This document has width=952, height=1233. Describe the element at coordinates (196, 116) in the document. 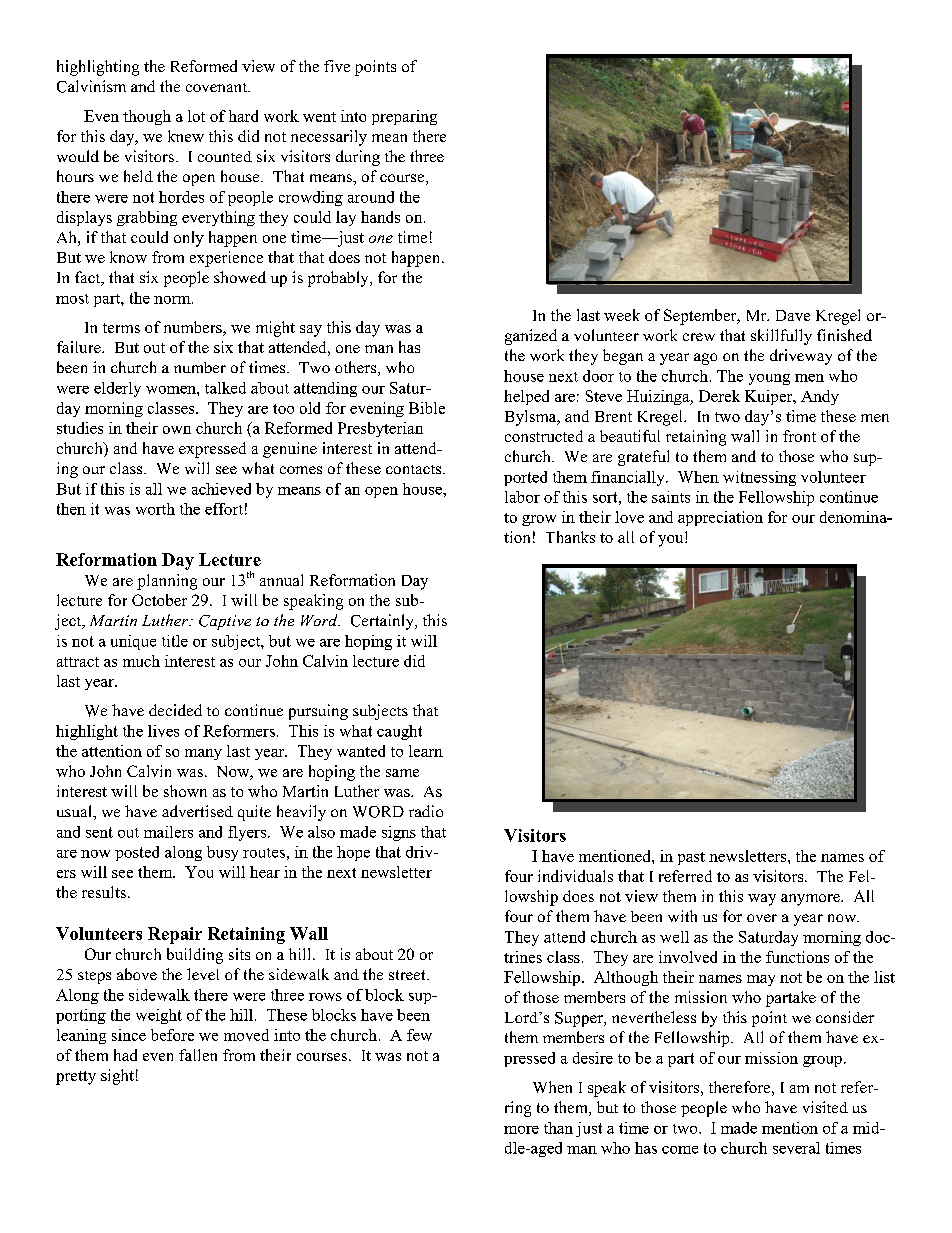

I see `lot` at that location.
